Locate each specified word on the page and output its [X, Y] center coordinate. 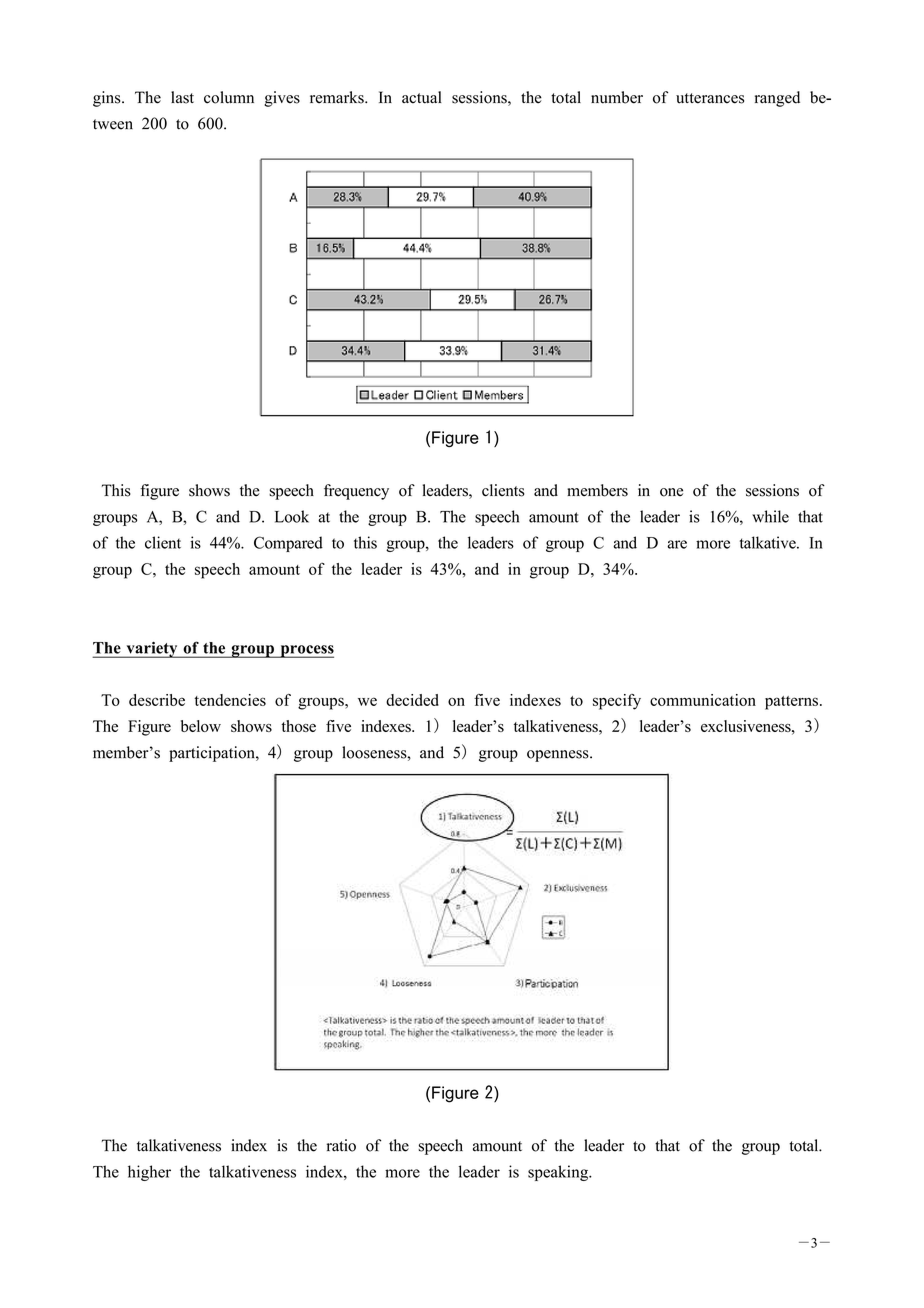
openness [559, 756]
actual [422, 97]
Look [292, 516]
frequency [356, 492]
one [671, 492]
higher [149, 1173]
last [182, 97]
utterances [710, 98]
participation [213, 754]
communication [703, 700]
